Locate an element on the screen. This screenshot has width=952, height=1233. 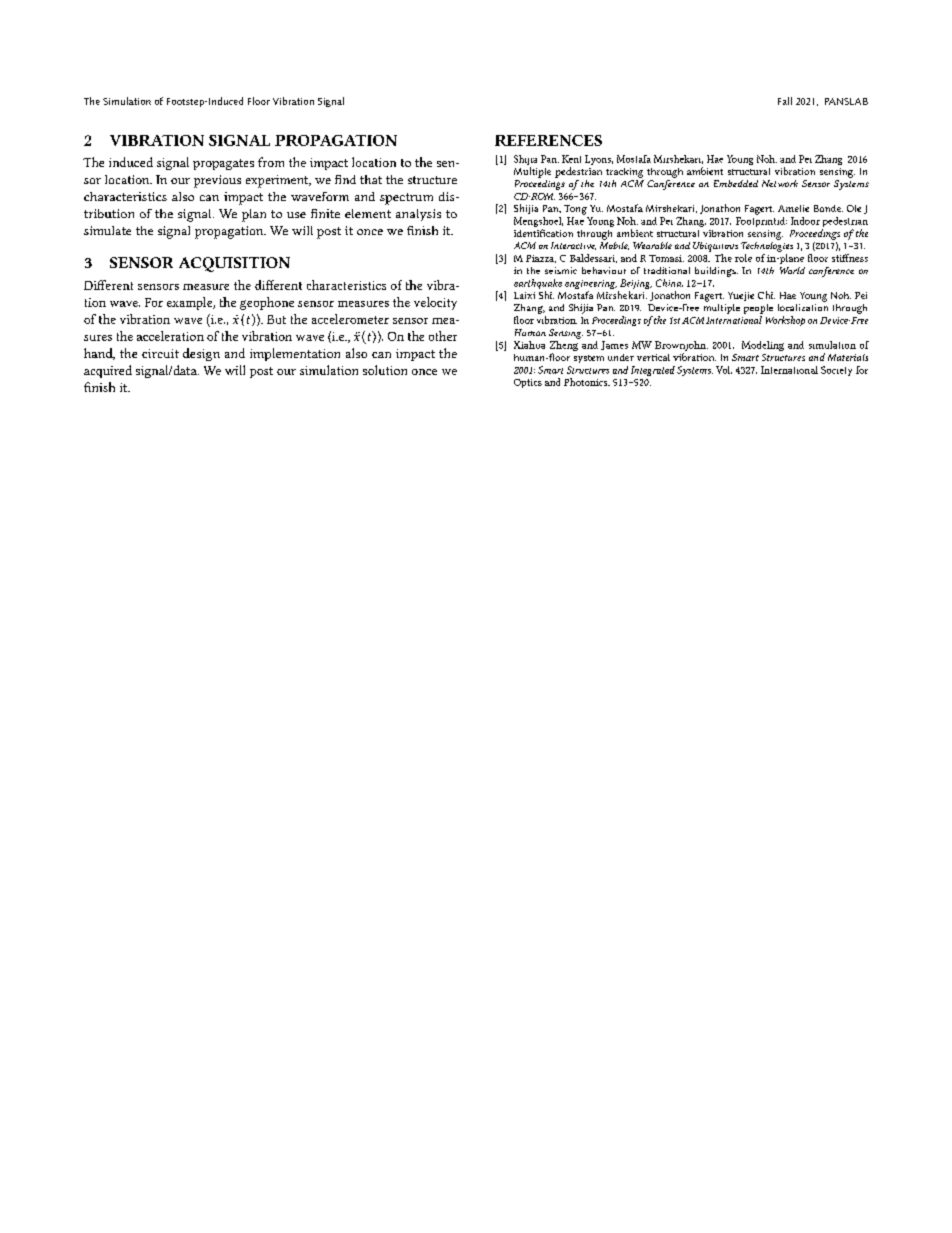
Fall is located at coordinates (785, 101).
